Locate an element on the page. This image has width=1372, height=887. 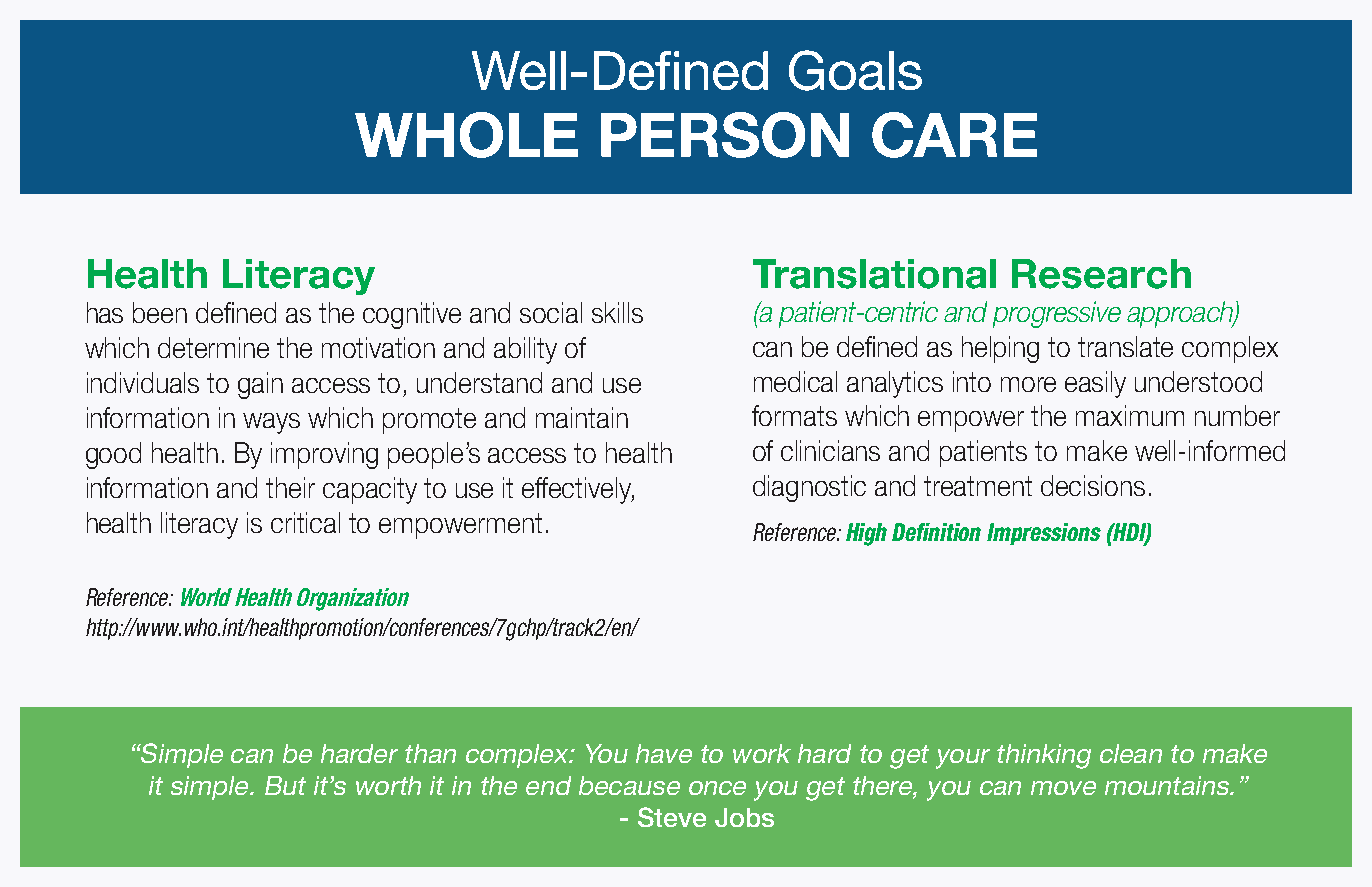
Steve is located at coordinates (672, 817).
